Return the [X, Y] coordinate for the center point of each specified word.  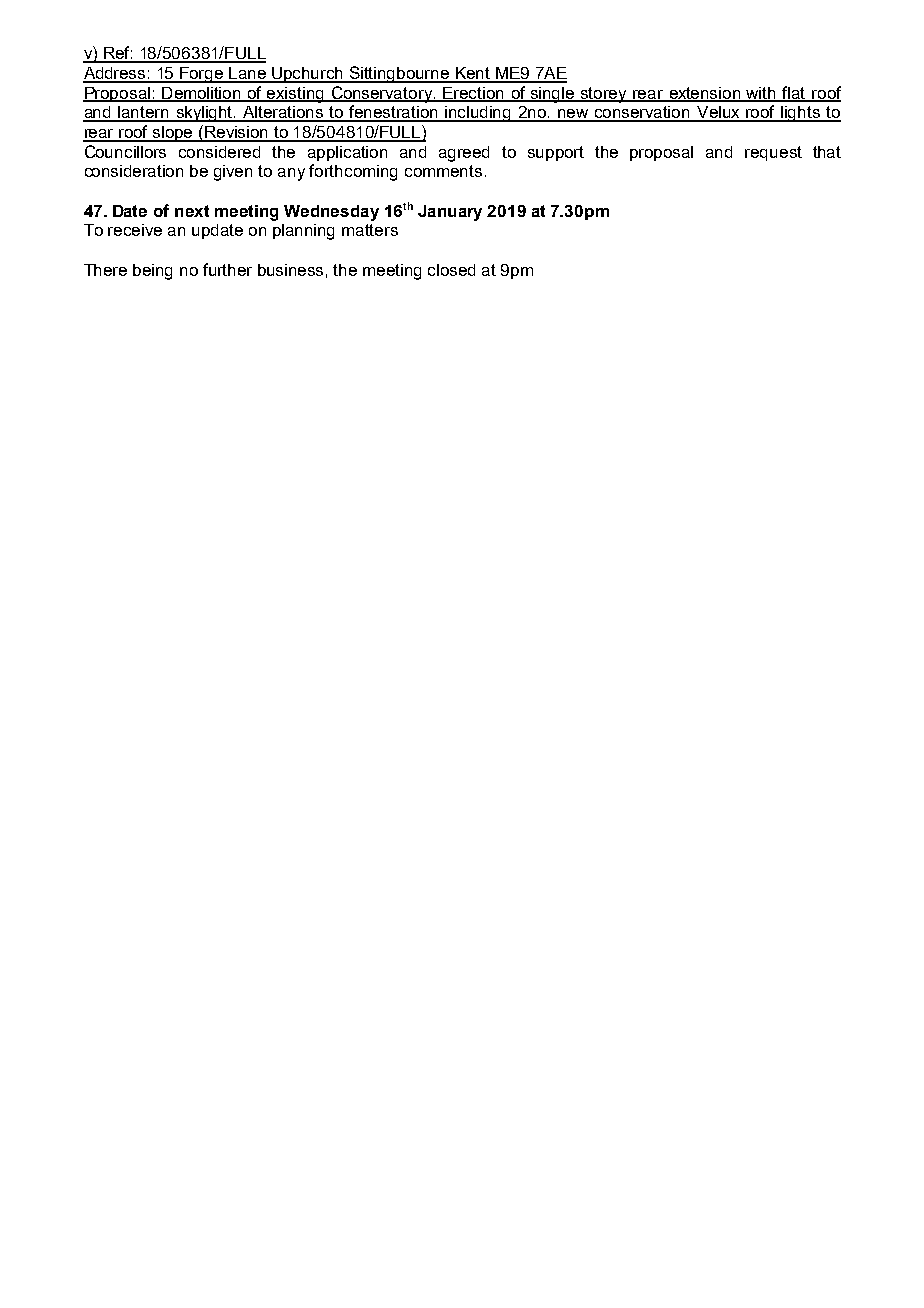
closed [451, 270]
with [762, 94]
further [227, 269]
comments [443, 171]
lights [801, 114]
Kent [473, 74]
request [773, 153]
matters [370, 230]
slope [173, 134]
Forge [202, 75]
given [233, 173]
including [479, 114]
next [192, 211]
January [450, 213]
